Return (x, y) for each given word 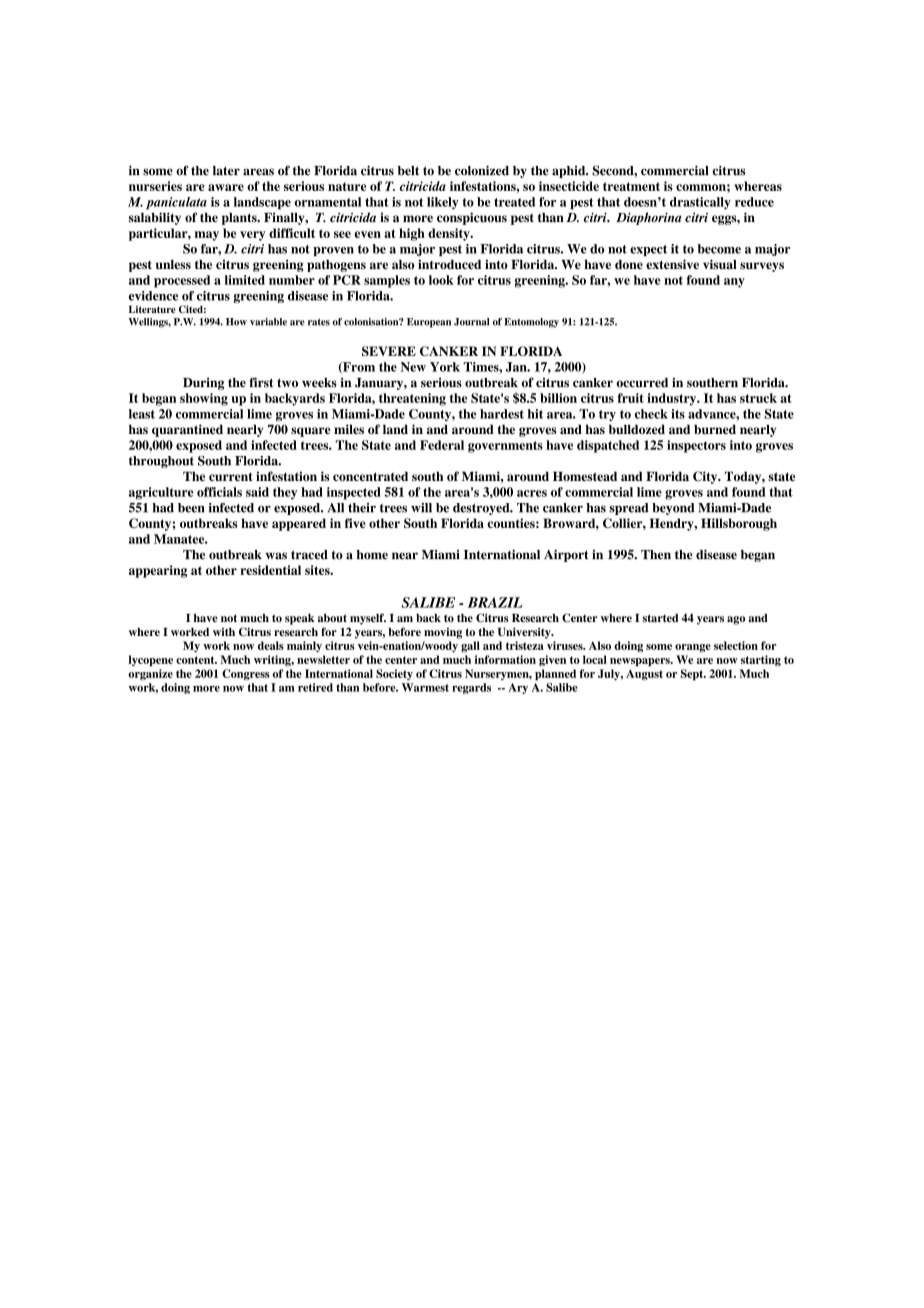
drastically (700, 203)
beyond (673, 509)
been (191, 508)
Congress (246, 675)
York (445, 367)
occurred (642, 383)
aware (226, 187)
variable (268, 322)
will (421, 508)
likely (443, 203)
